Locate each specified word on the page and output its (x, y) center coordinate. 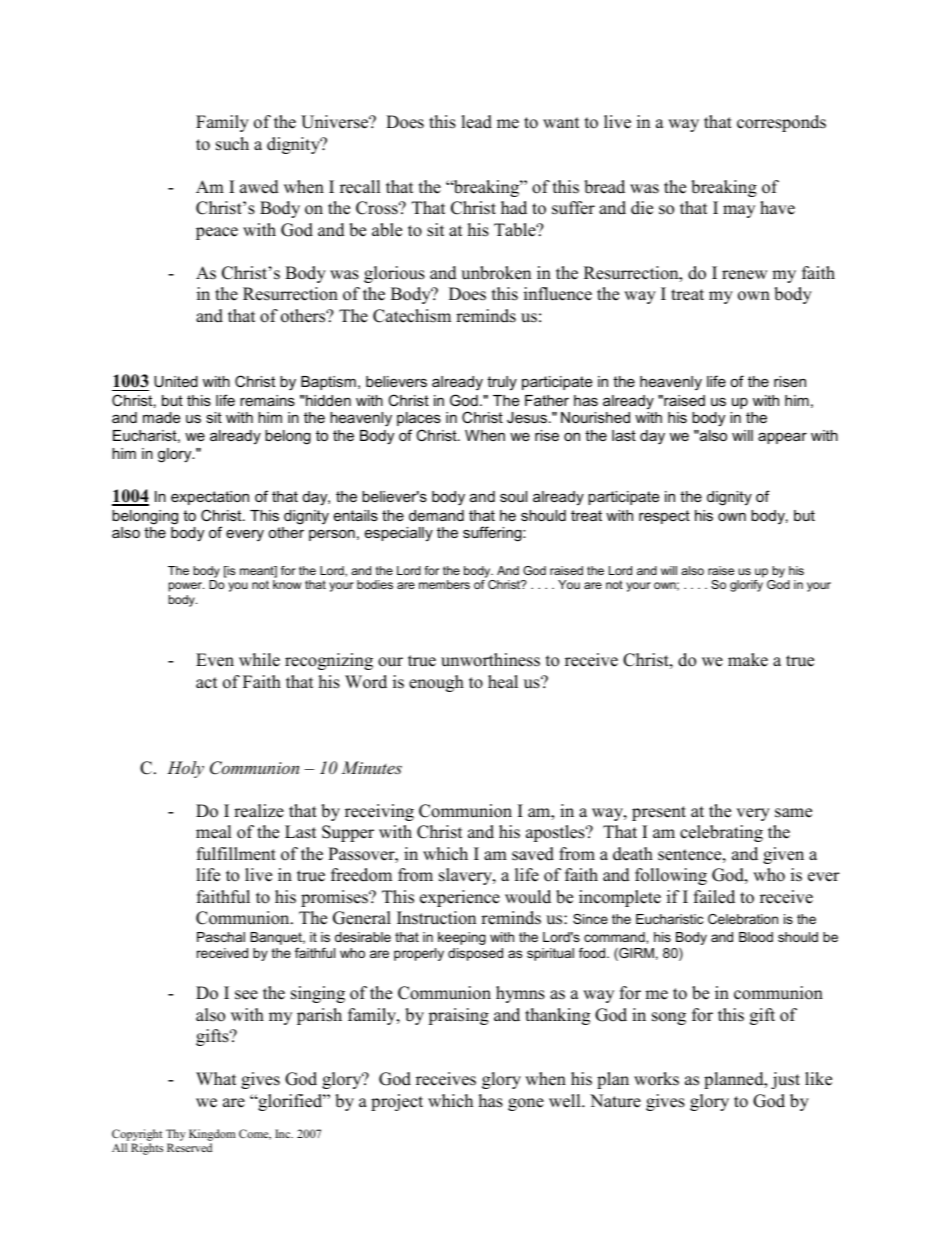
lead (476, 122)
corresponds (781, 123)
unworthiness (490, 660)
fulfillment (236, 854)
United (176, 381)
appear (782, 438)
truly (502, 383)
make (748, 660)
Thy (176, 1135)
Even (215, 660)
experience (460, 898)
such (232, 144)
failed (714, 897)
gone (526, 1104)
